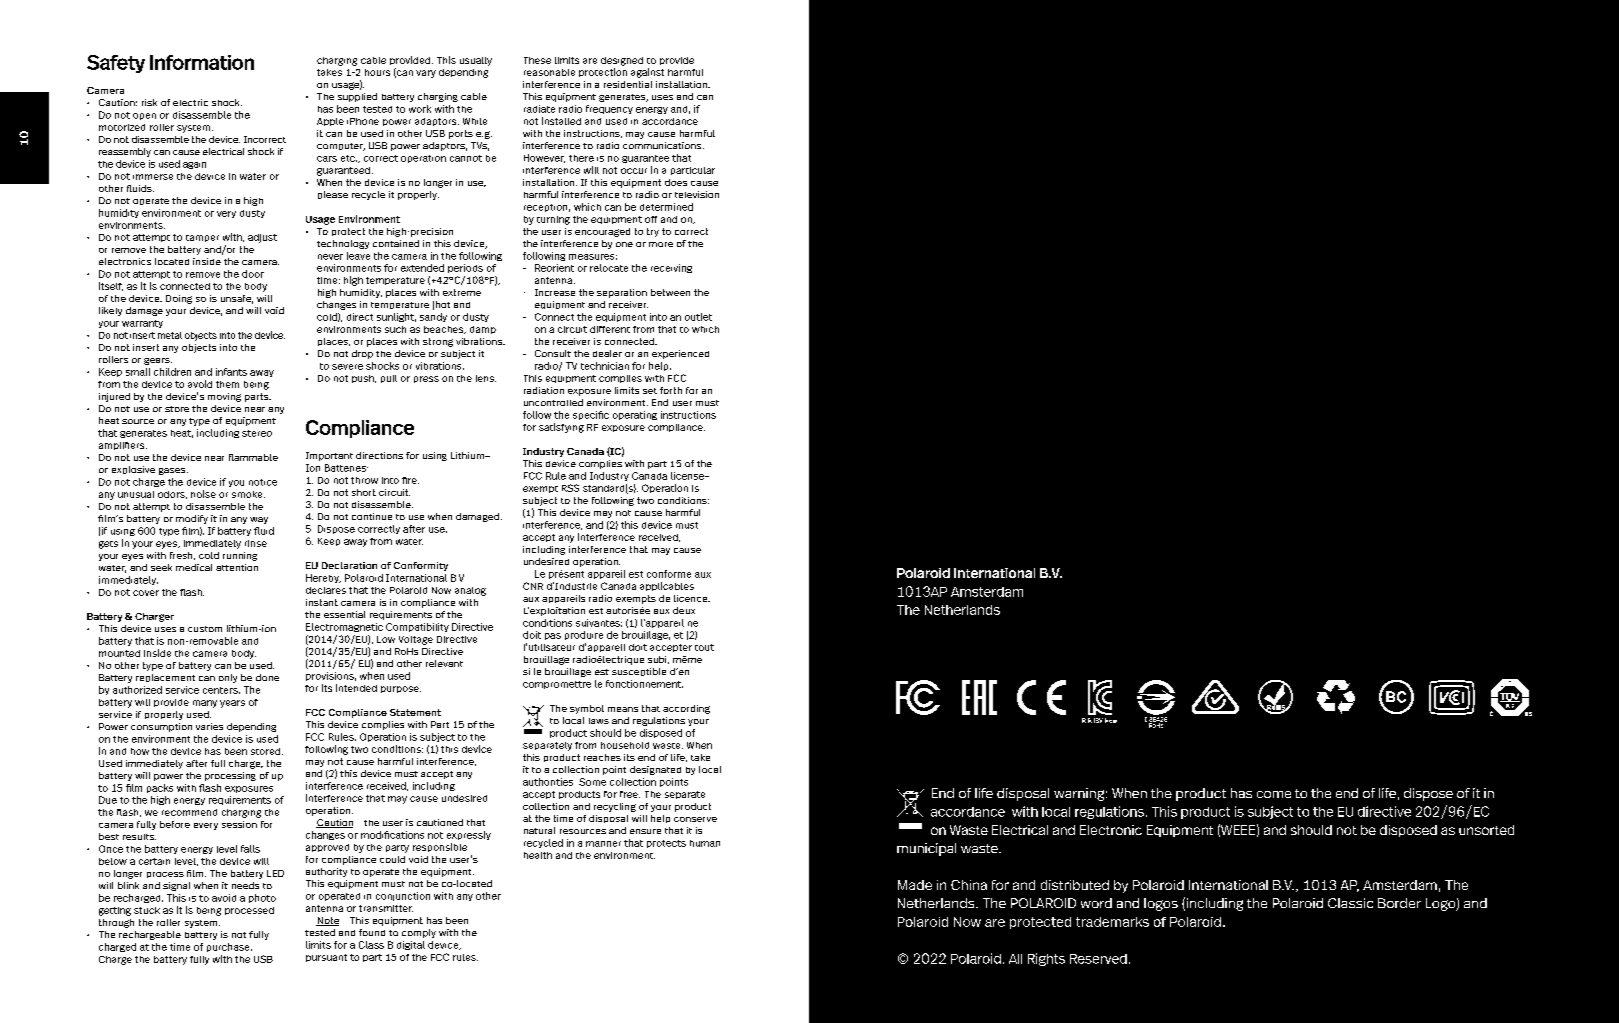 The width and height of the image is (1619, 1023). What do you see at coordinates (915, 885) in the image?
I see `Made` at bounding box center [915, 885].
